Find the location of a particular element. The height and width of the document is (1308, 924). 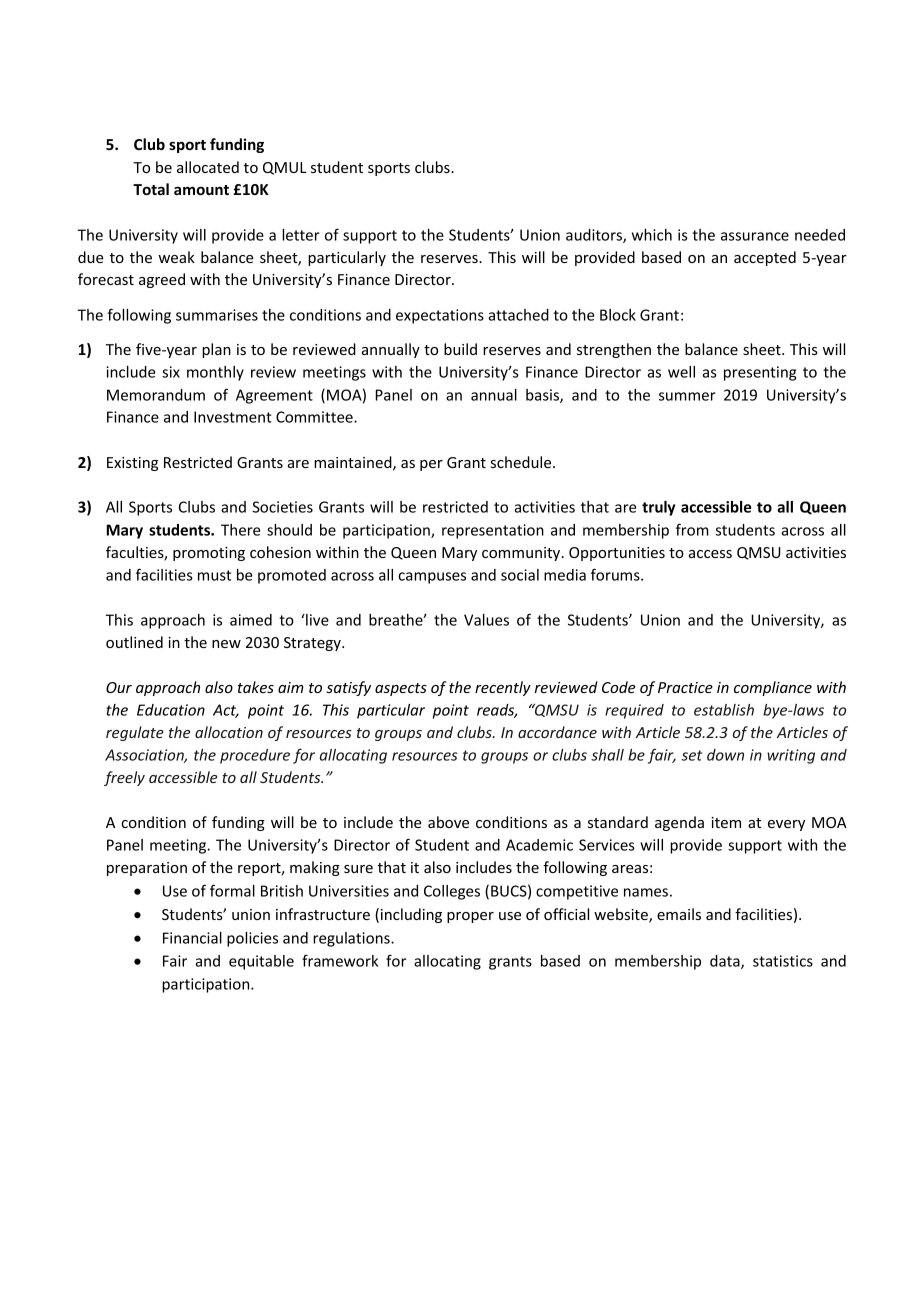

letter is located at coordinates (301, 235).
